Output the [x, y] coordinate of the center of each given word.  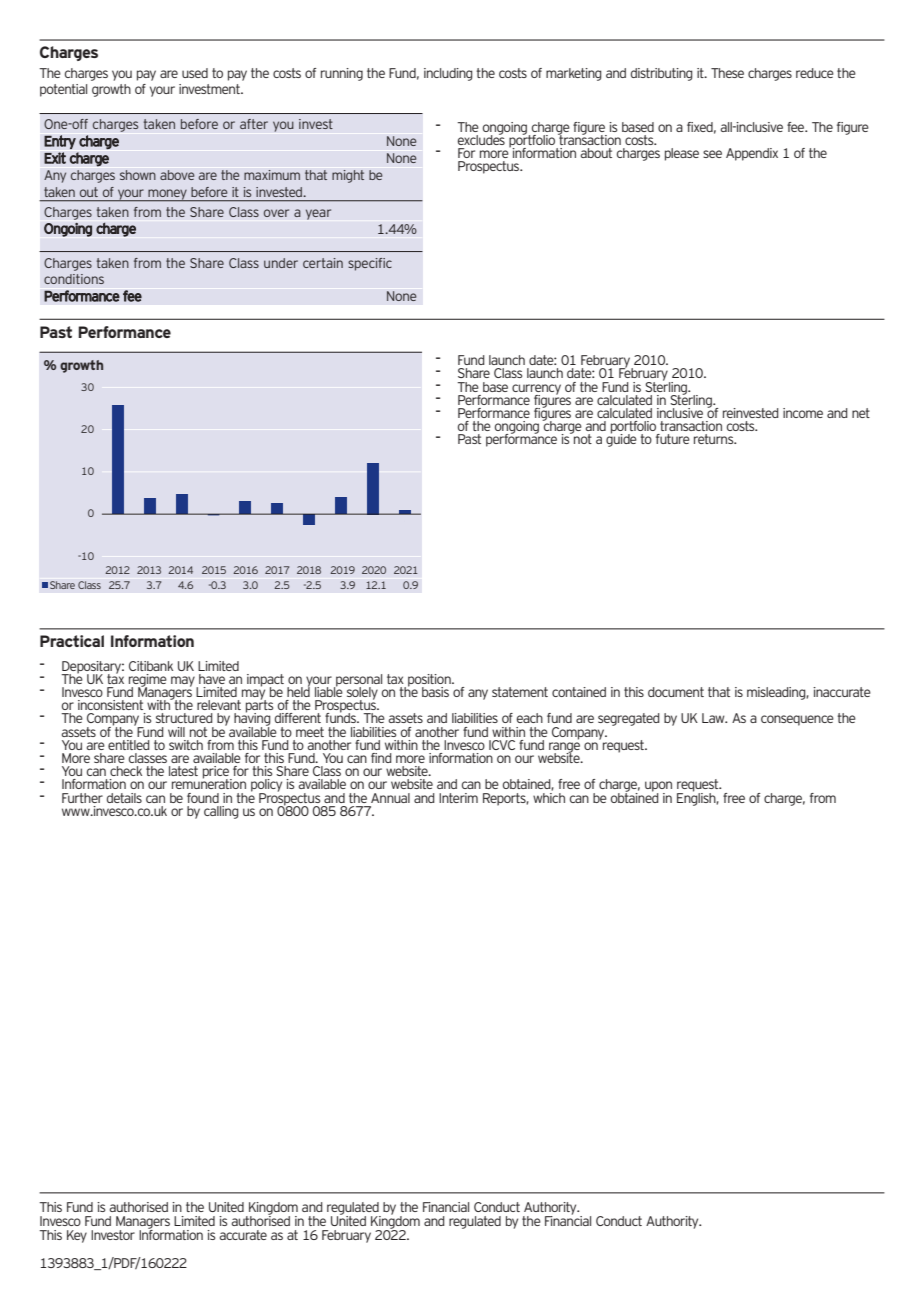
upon [658, 788]
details [124, 798]
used [195, 73]
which [549, 796]
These [727, 73]
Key [77, 1236]
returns [715, 439]
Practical [72, 641]
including [448, 74]
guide [621, 439]
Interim [458, 798]
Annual [390, 798]
